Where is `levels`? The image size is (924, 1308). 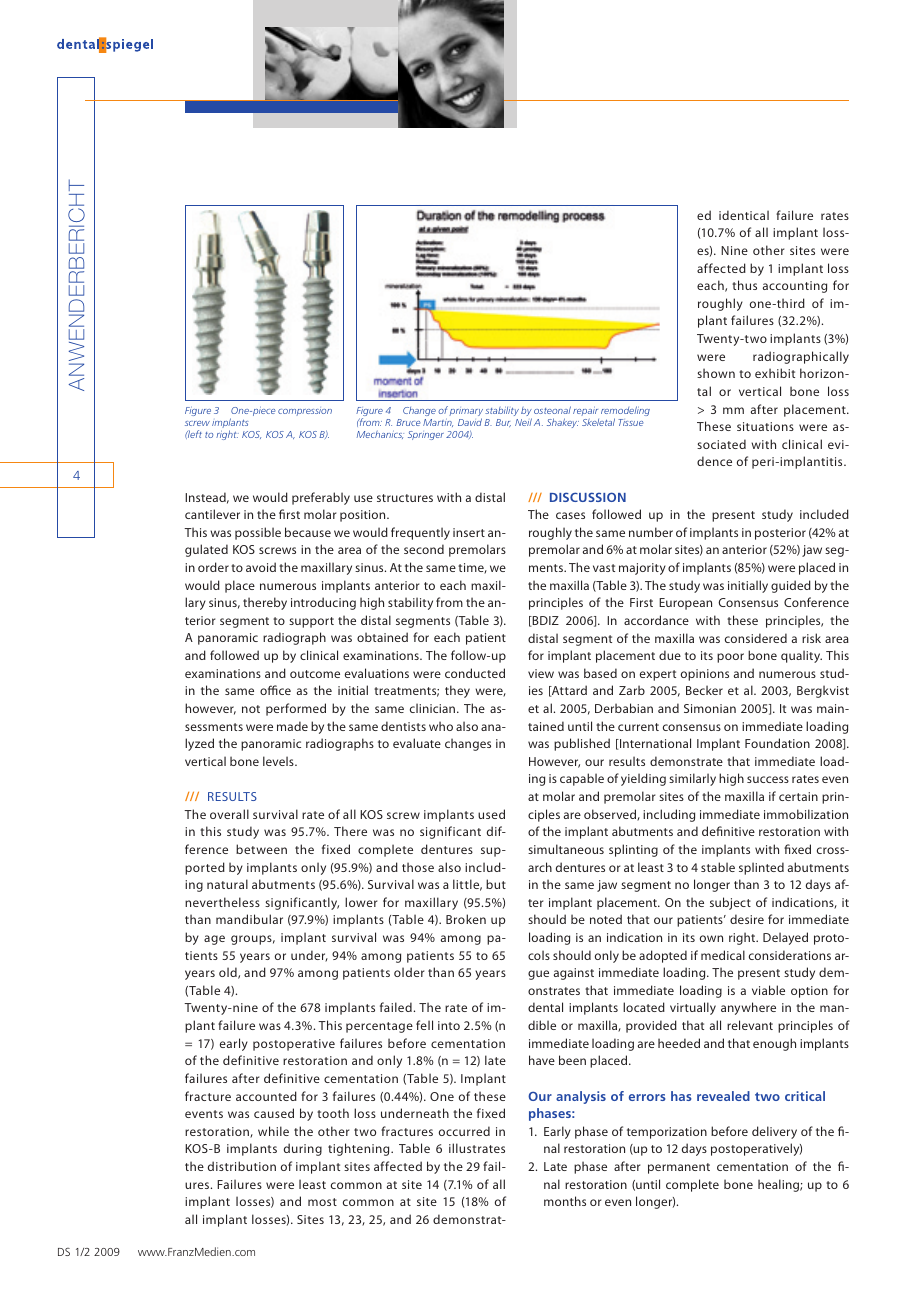
levels is located at coordinates (279, 761).
